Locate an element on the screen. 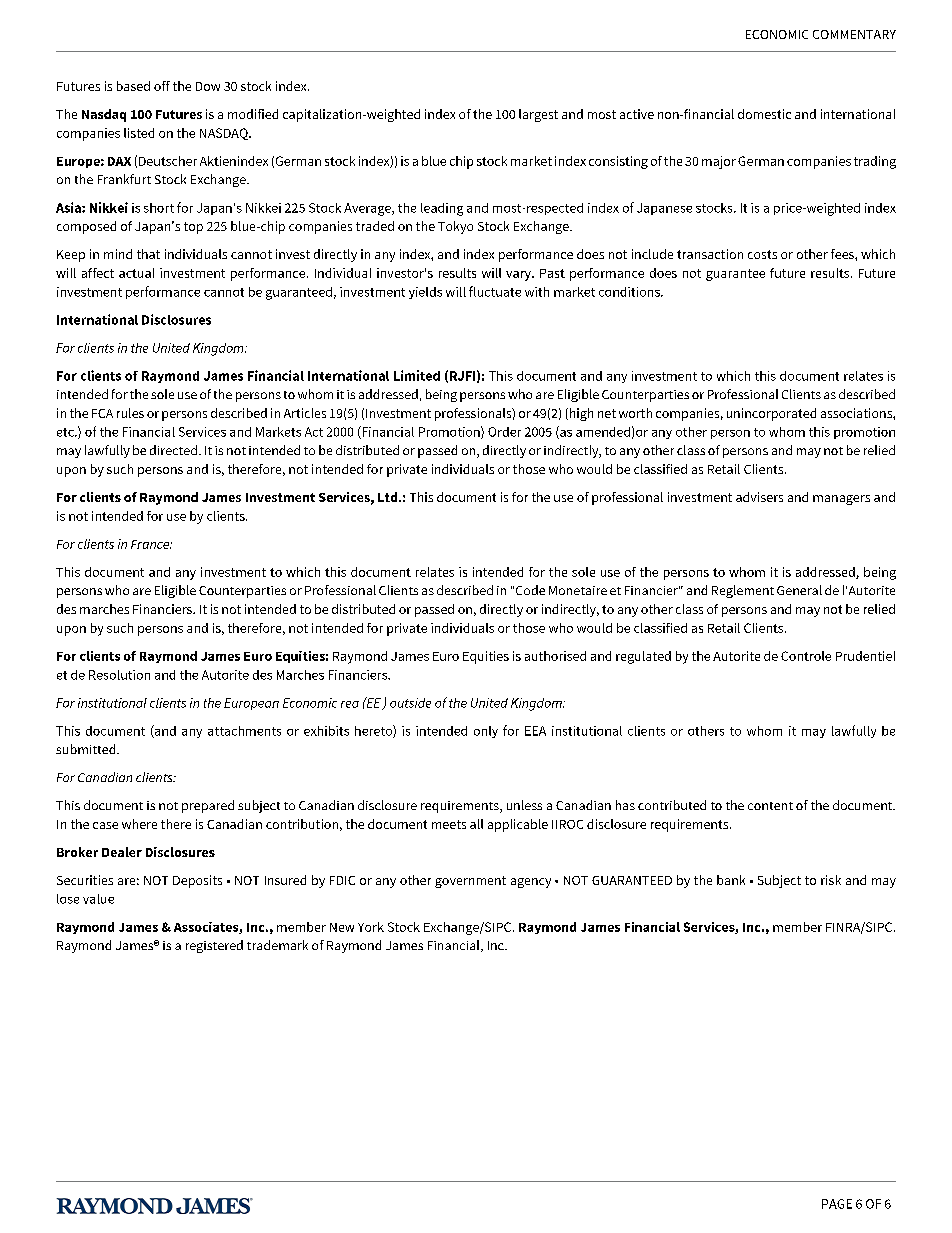 This screenshot has width=952, height=1233. York is located at coordinates (371, 927).
